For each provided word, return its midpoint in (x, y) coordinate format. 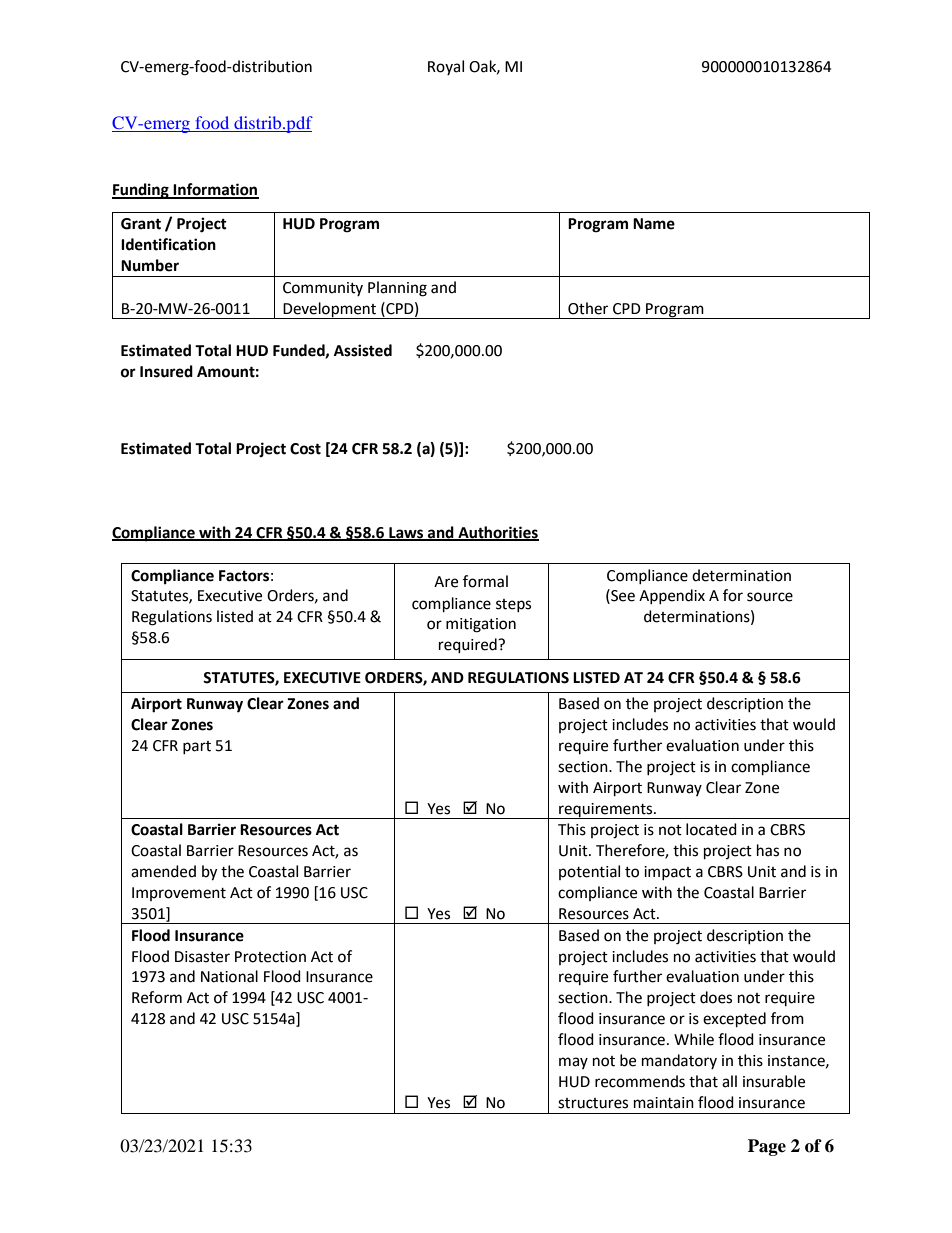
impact (667, 873)
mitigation (481, 625)
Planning (397, 289)
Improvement (179, 894)
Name (654, 224)
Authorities (497, 533)
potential (589, 872)
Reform (157, 997)
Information (215, 190)
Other (588, 308)
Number (150, 265)
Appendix (672, 596)
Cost (305, 449)
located (711, 829)
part (197, 747)
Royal (446, 67)
